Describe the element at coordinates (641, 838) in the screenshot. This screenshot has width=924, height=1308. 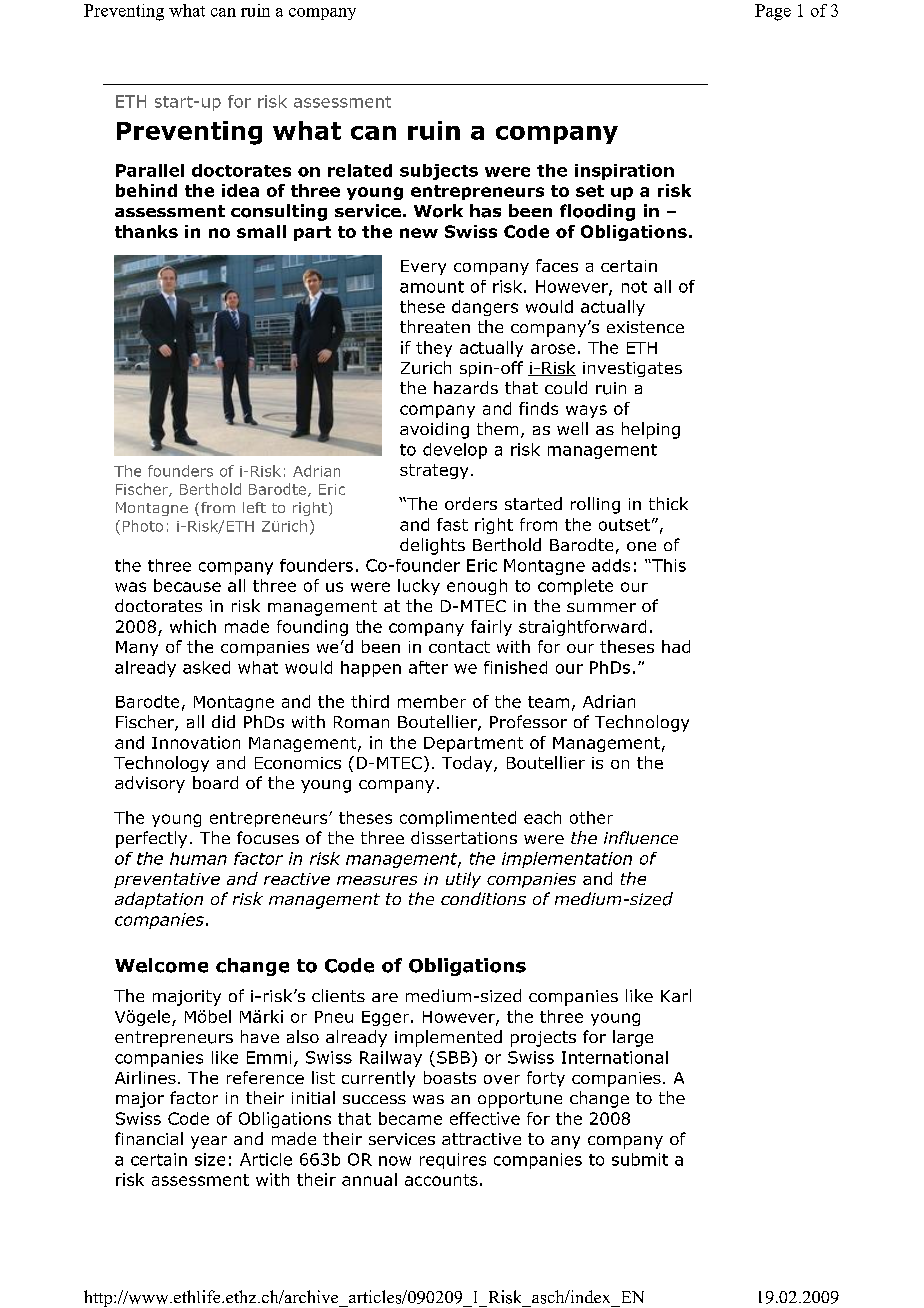
I see `influence` at that location.
